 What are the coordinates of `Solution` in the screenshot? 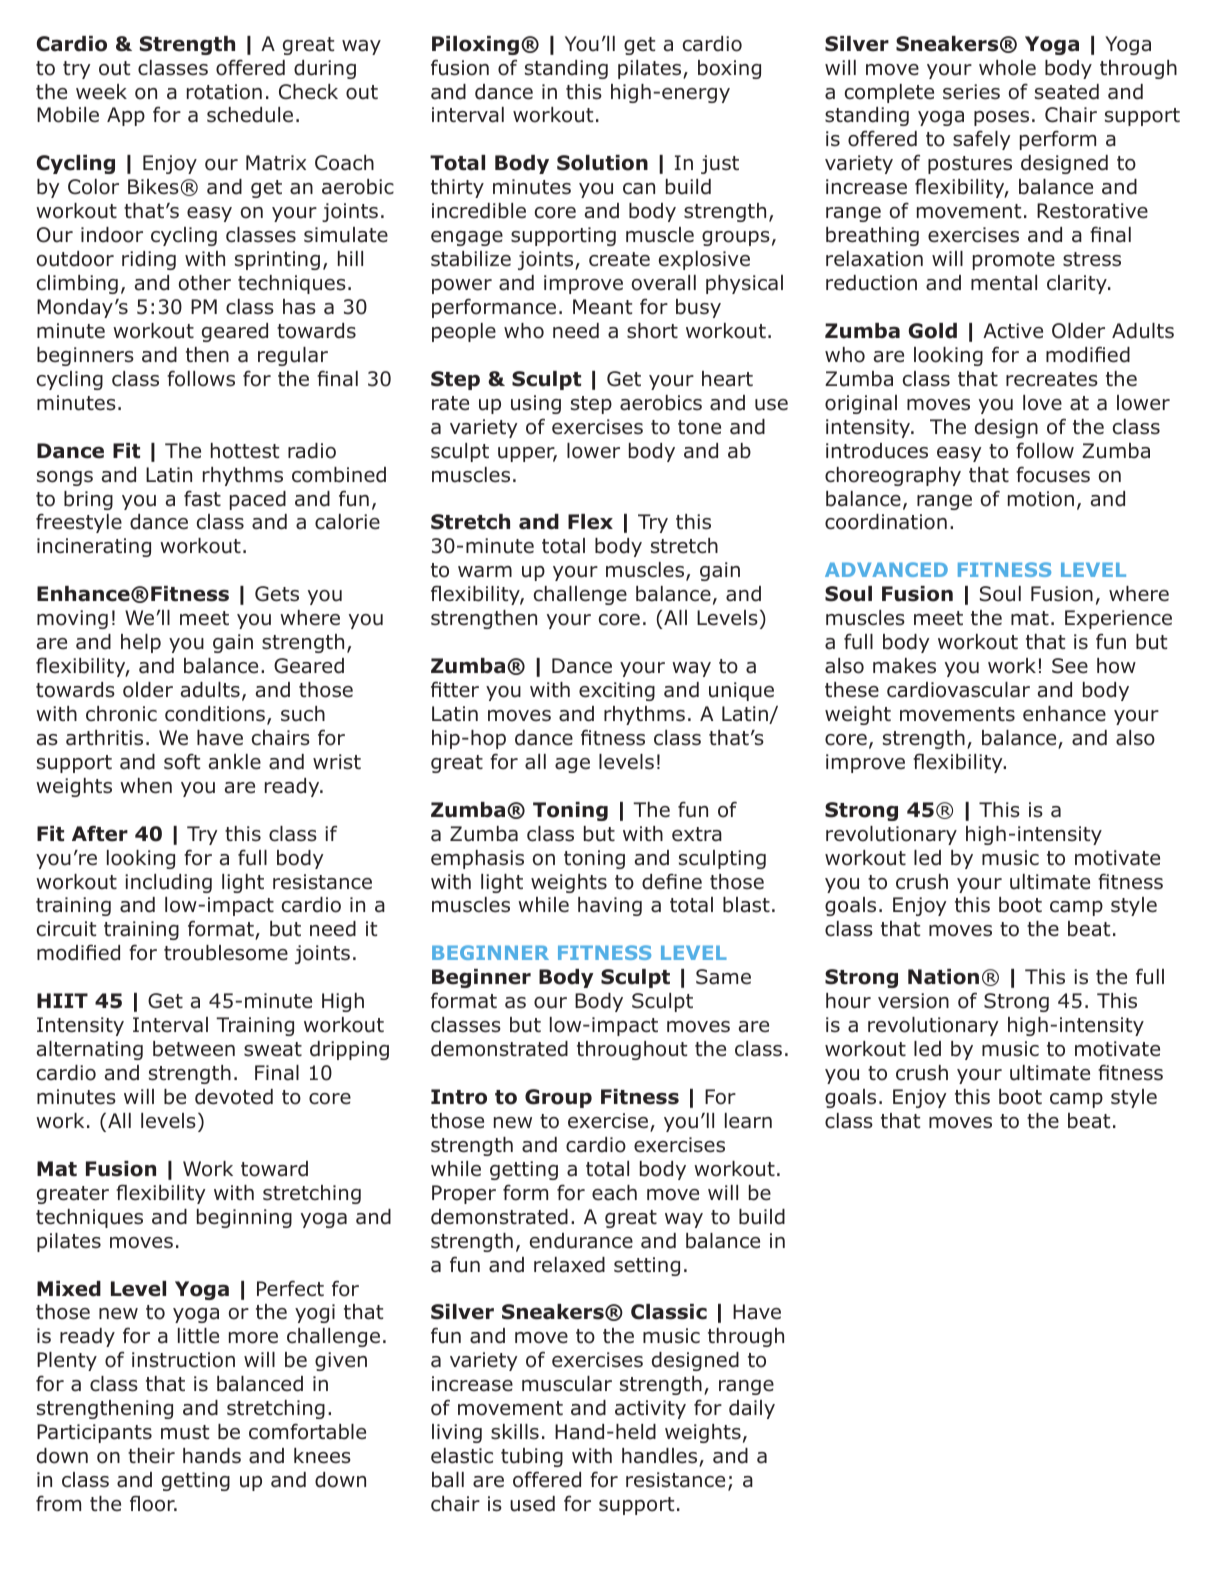 It's located at (602, 163).
